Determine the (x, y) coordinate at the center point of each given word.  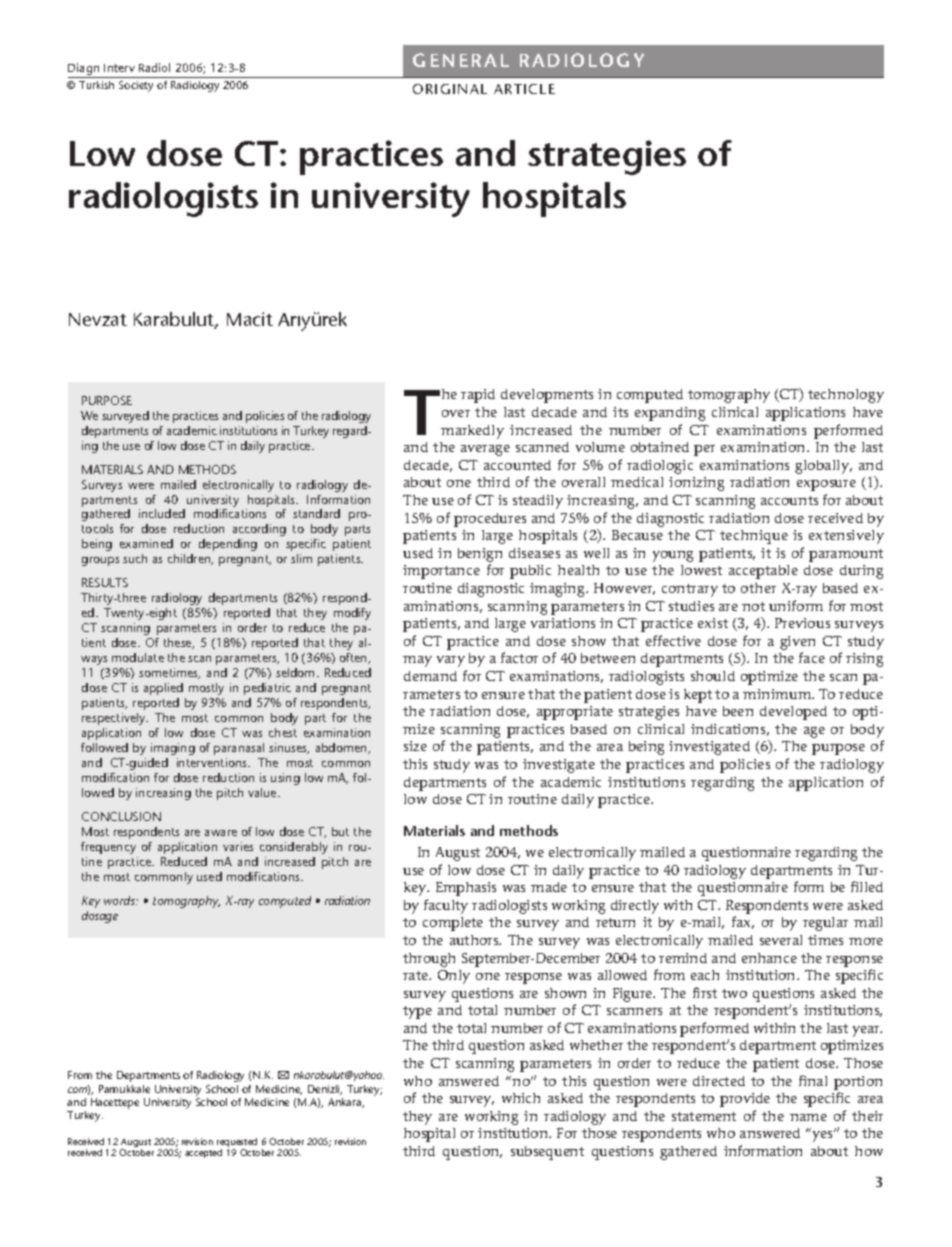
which (521, 1098)
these (179, 643)
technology (846, 396)
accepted (203, 1153)
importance (441, 572)
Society (136, 86)
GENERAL (461, 60)
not (753, 606)
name (808, 1117)
